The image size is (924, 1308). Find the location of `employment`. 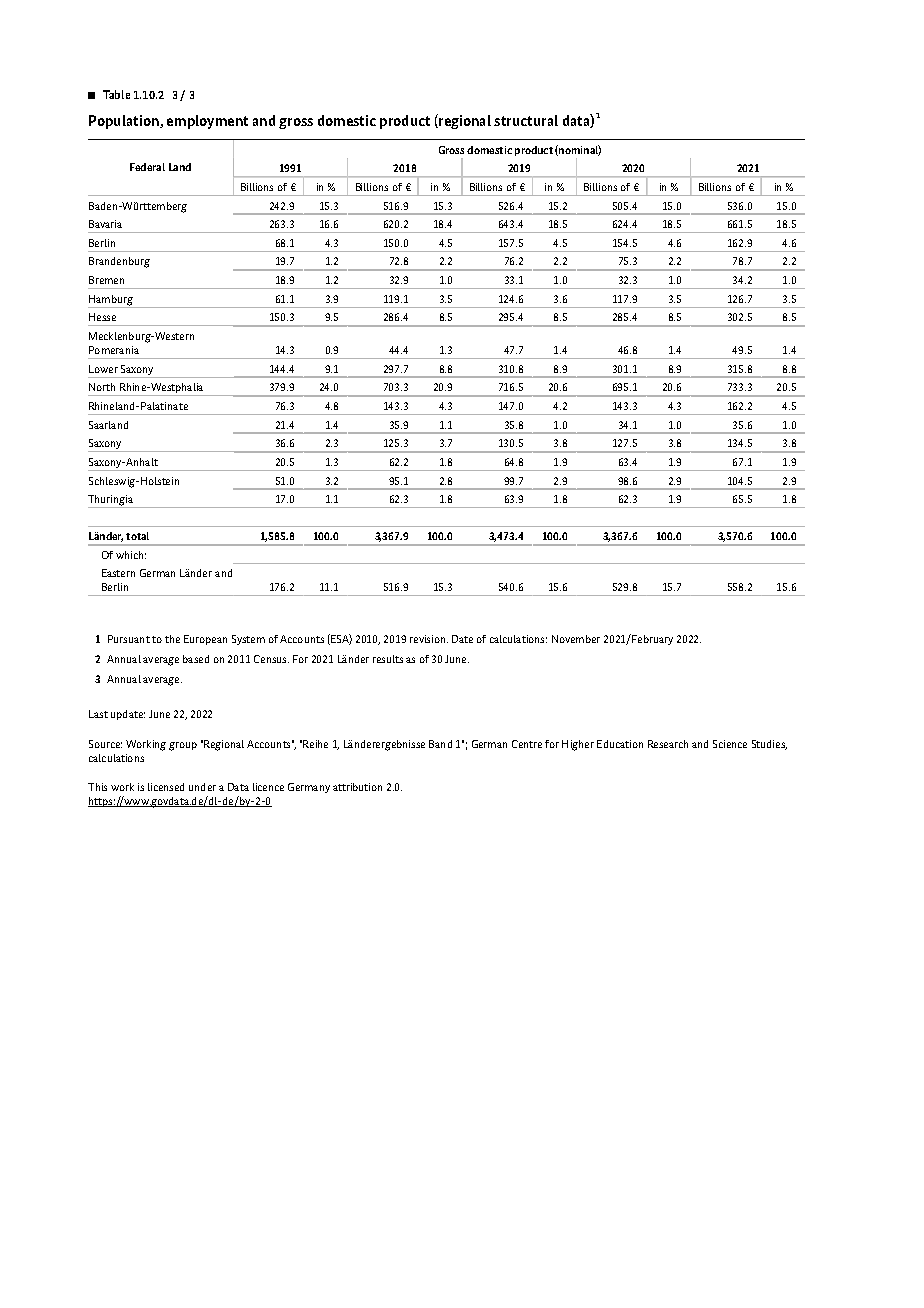

employment is located at coordinates (207, 122).
